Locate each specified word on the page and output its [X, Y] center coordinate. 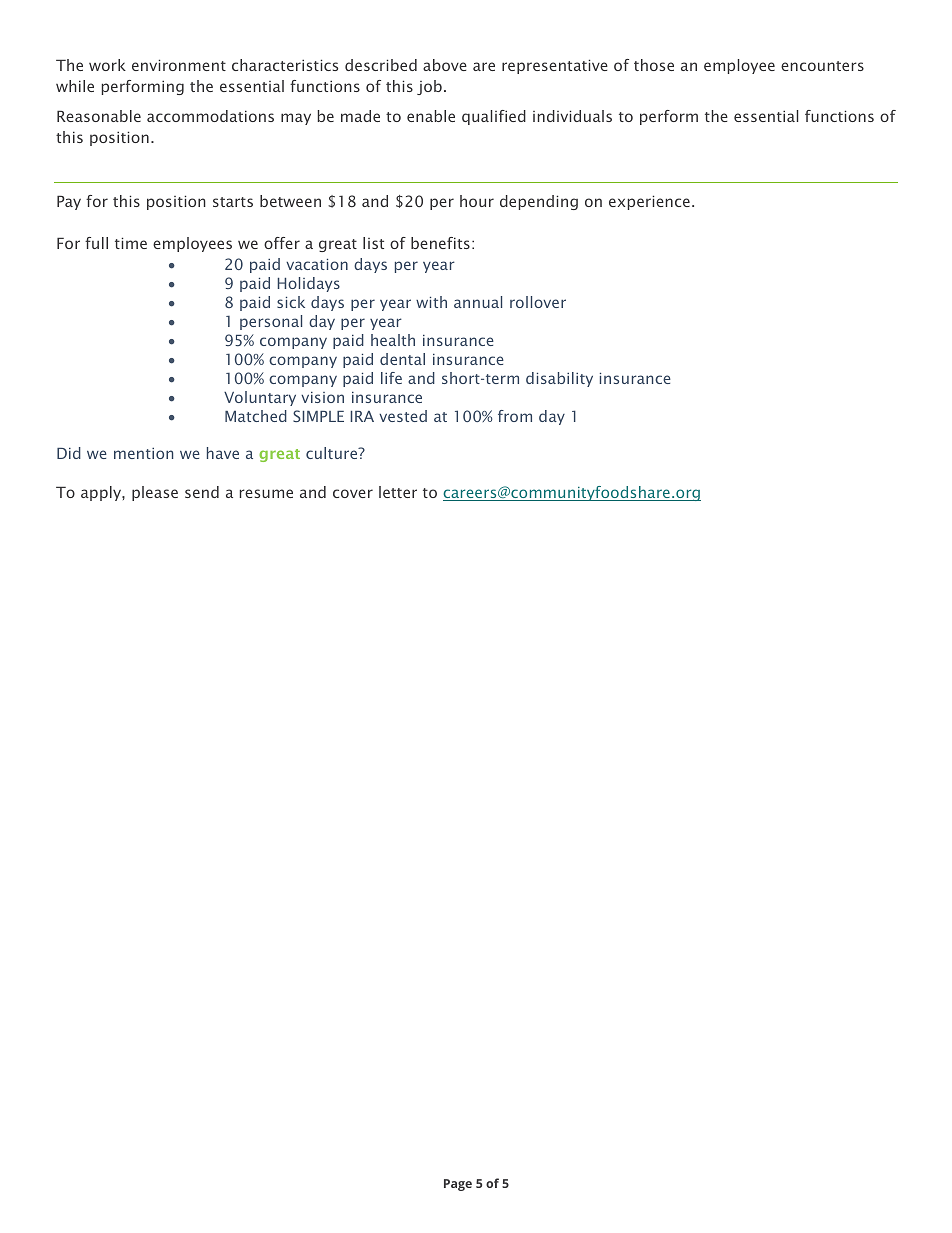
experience [649, 202]
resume [266, 493]
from [515, 416]
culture [333, 453]
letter [398, 492]
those [654, 65]
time [131, 243]
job [429, 87]
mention [143, 453]
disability [559, 379]
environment [179, 65]
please [155, 493]
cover [353, 493]
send [202, 492]
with [431, 302]
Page [458, 1185]
